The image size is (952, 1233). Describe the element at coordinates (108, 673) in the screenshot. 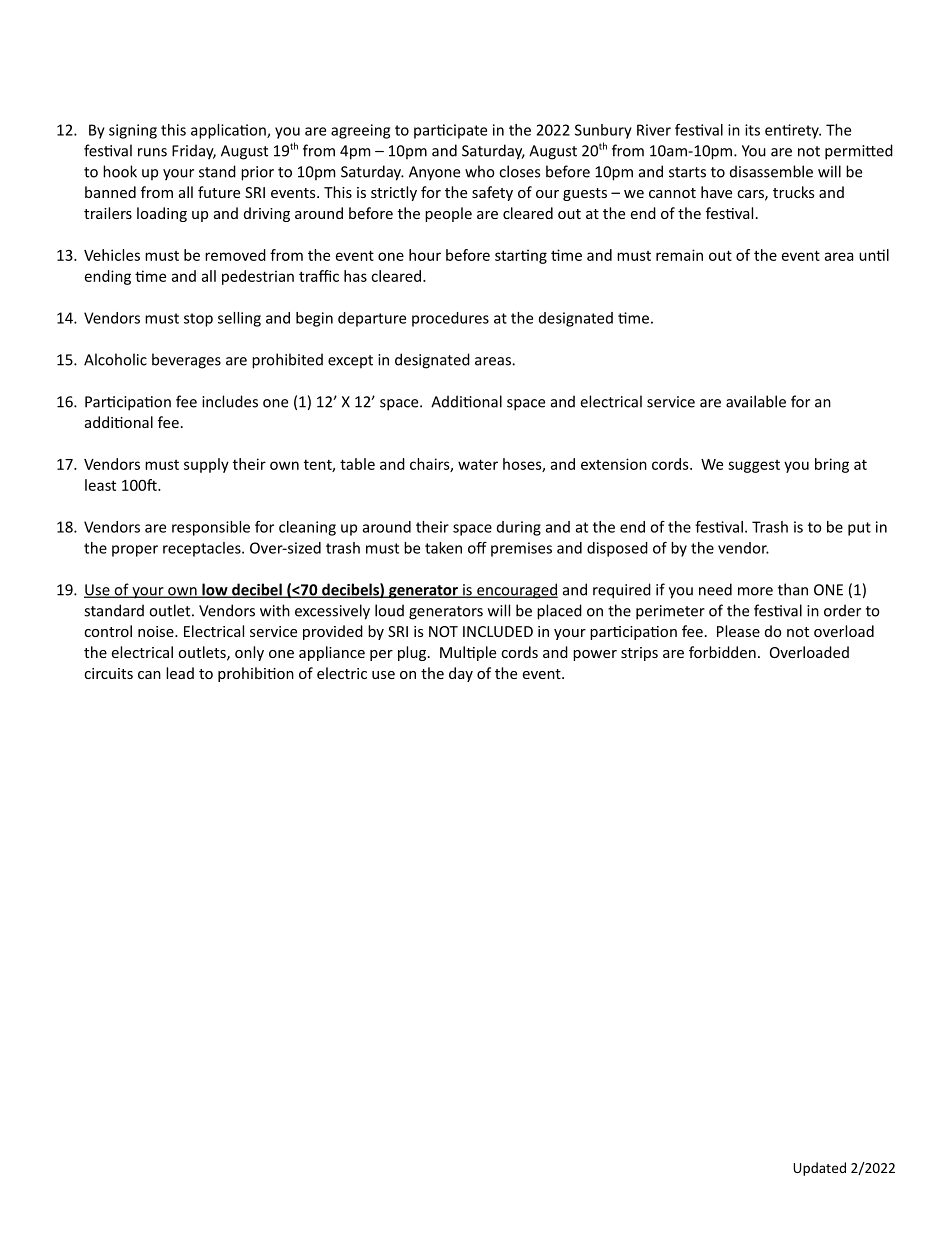

I see `circuits` at that location.
